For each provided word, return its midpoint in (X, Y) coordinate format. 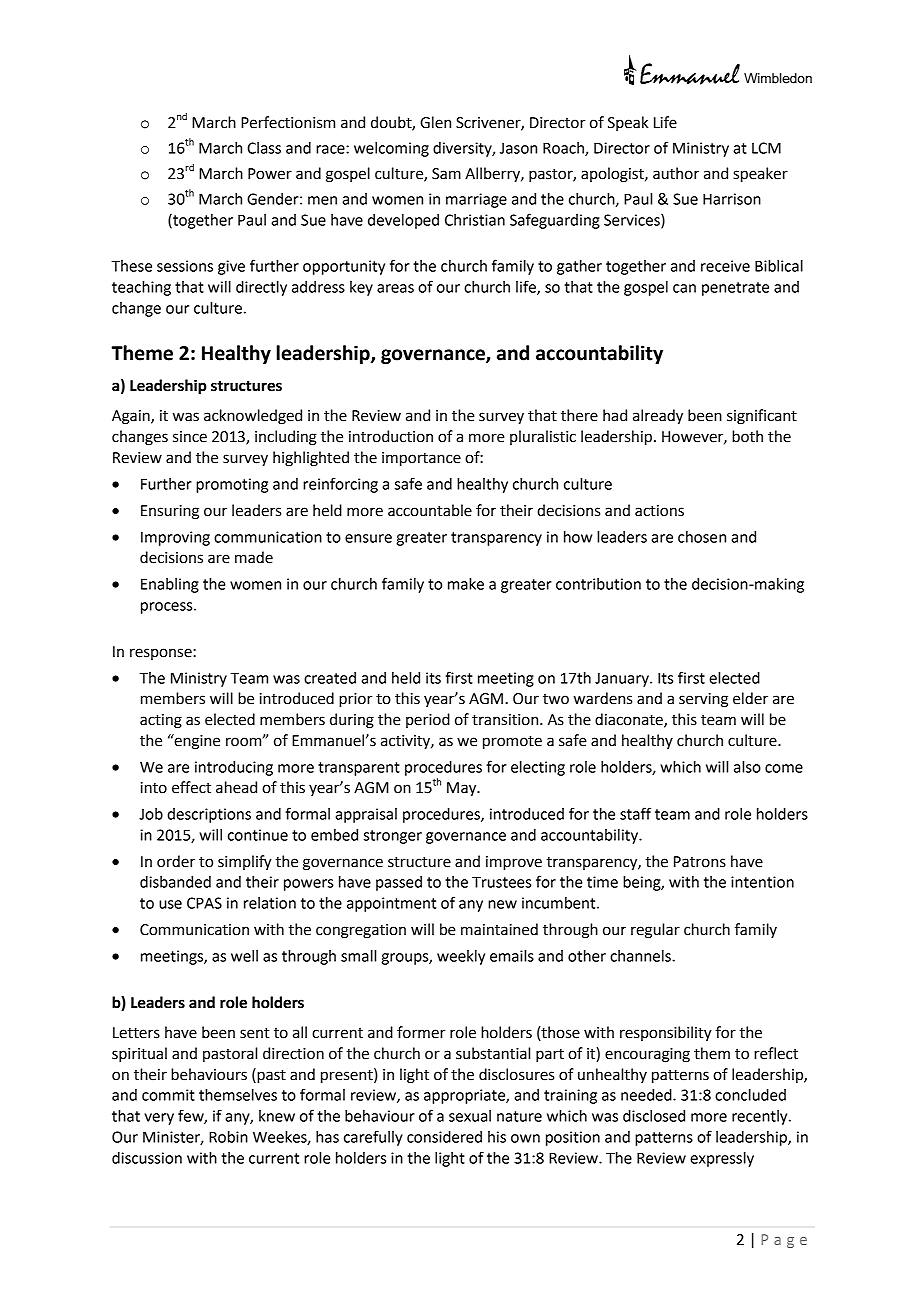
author (676, 173)
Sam (446, 174)
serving (703, 700)
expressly (722, 1159)
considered (444, 1137)
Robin (228, 1137)
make (466, 584)
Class (264, 148)
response (162, 654)
